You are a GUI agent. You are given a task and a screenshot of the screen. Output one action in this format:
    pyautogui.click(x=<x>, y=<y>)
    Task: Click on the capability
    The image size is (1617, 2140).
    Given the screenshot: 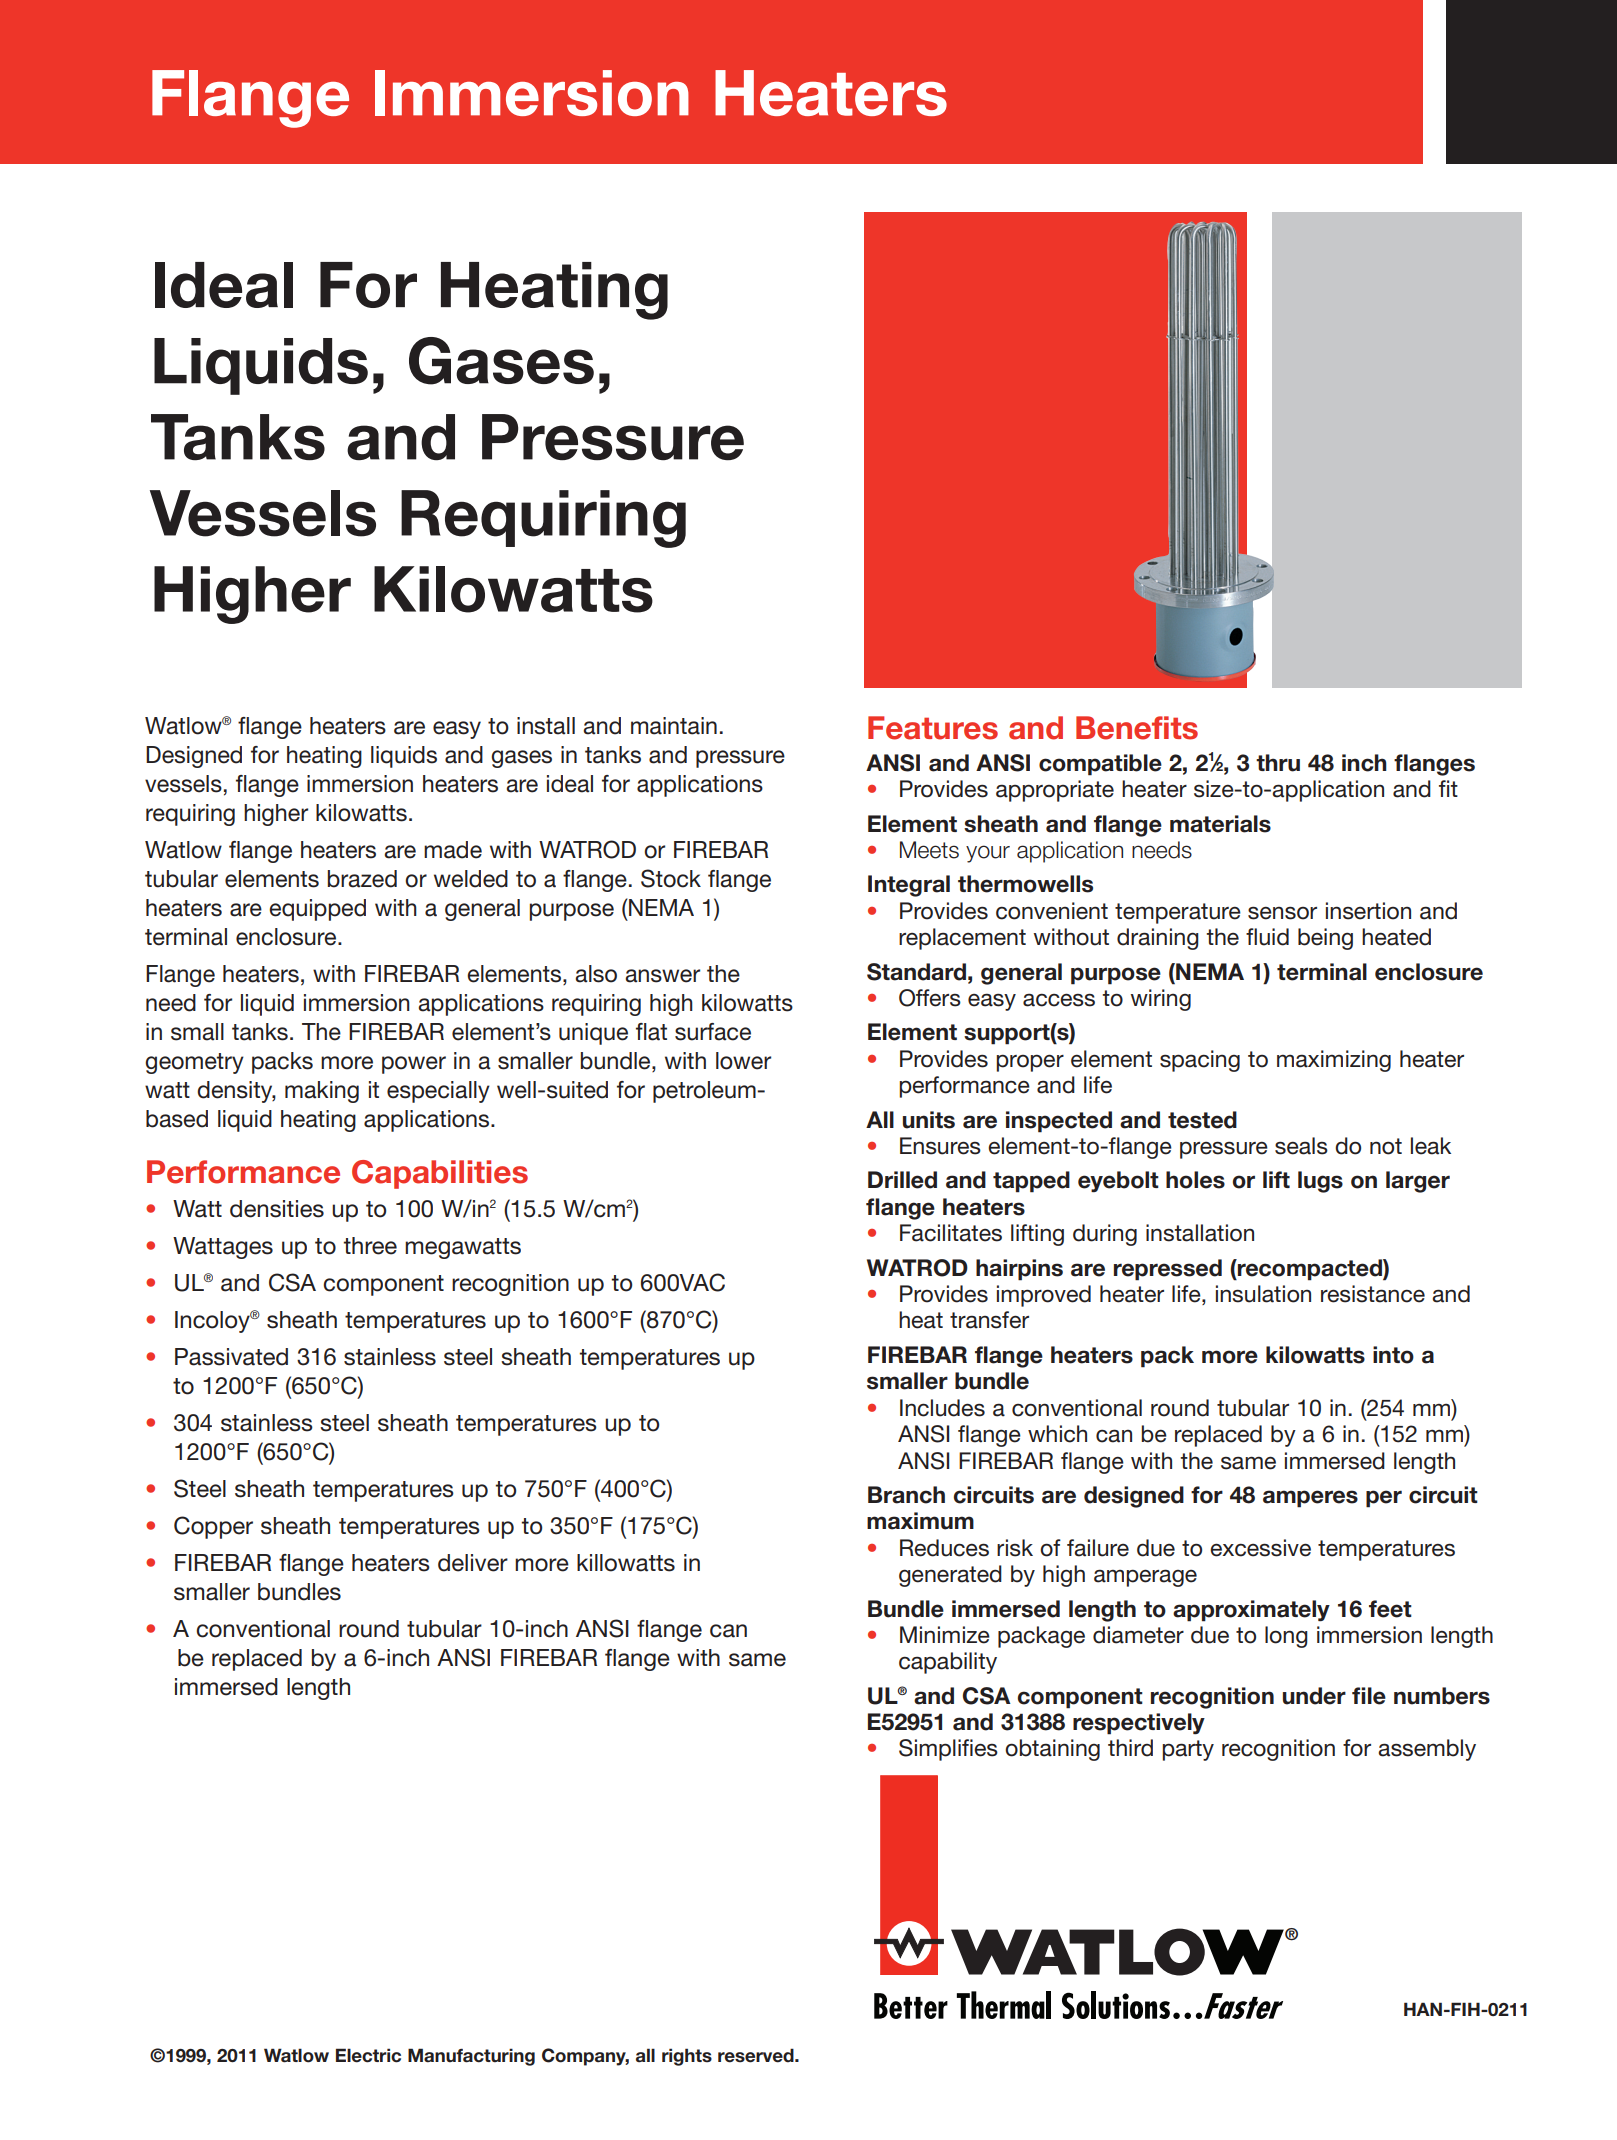 What is the action you would take?
    pyautogui.click(x=948, y=1663)
